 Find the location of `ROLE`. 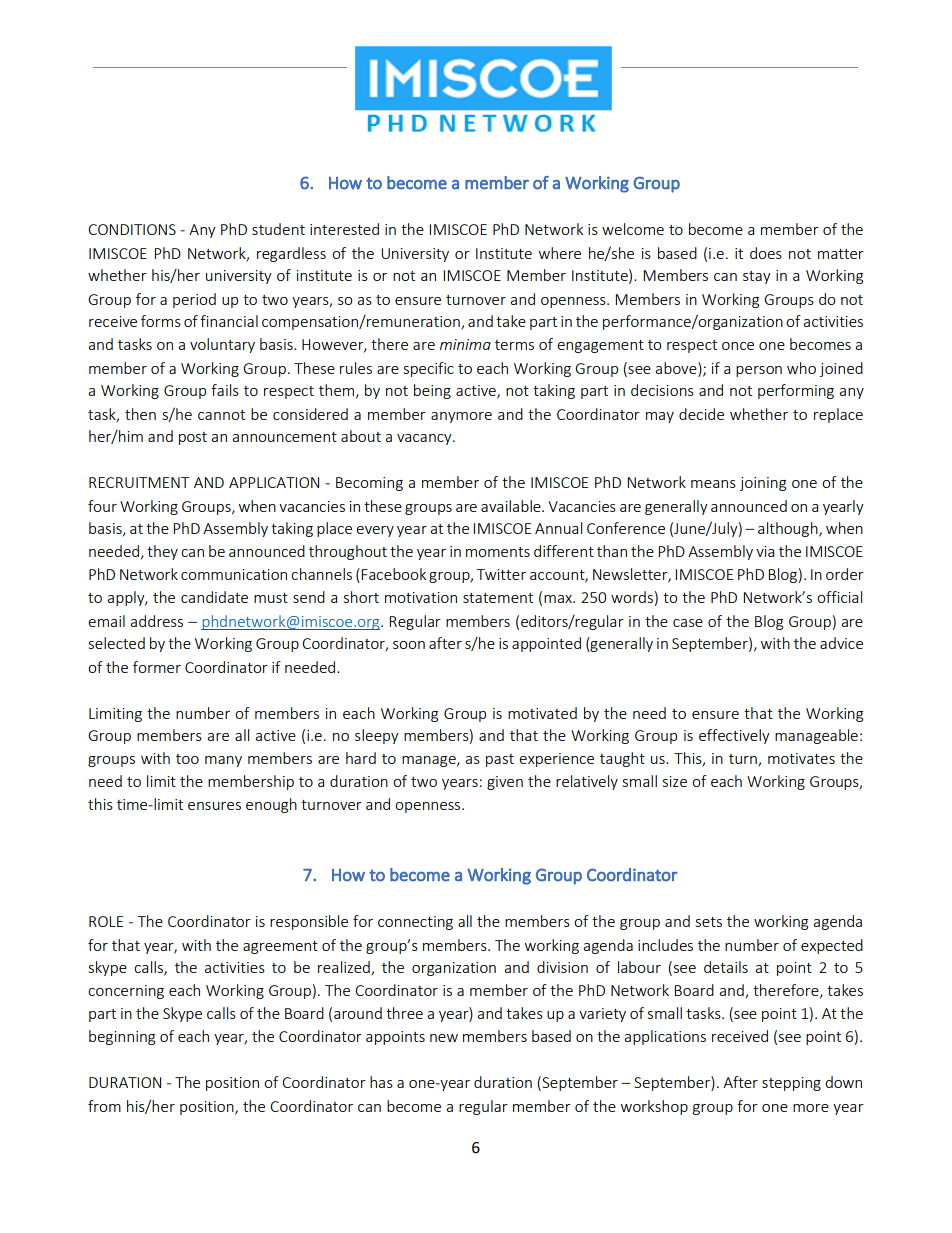

ROLE is located at coordinates (106, 921).
